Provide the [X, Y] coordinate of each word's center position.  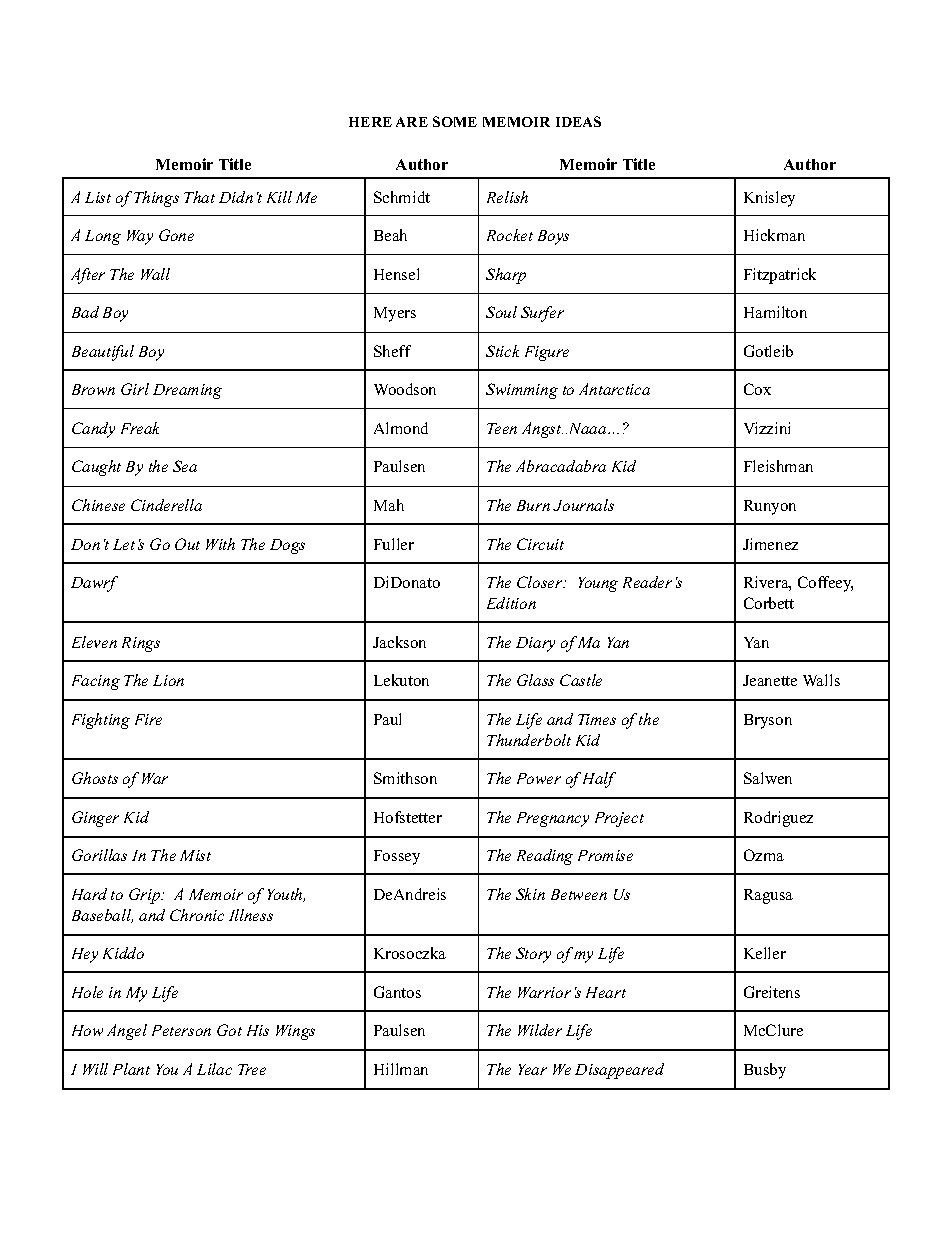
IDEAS [578, 121]
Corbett [769, 603]
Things [156, 199]
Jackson [399, 642]
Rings [141, 644]
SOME [455, 121]
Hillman [401, 1069]
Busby [765, 1071]
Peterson [181, 1030]
